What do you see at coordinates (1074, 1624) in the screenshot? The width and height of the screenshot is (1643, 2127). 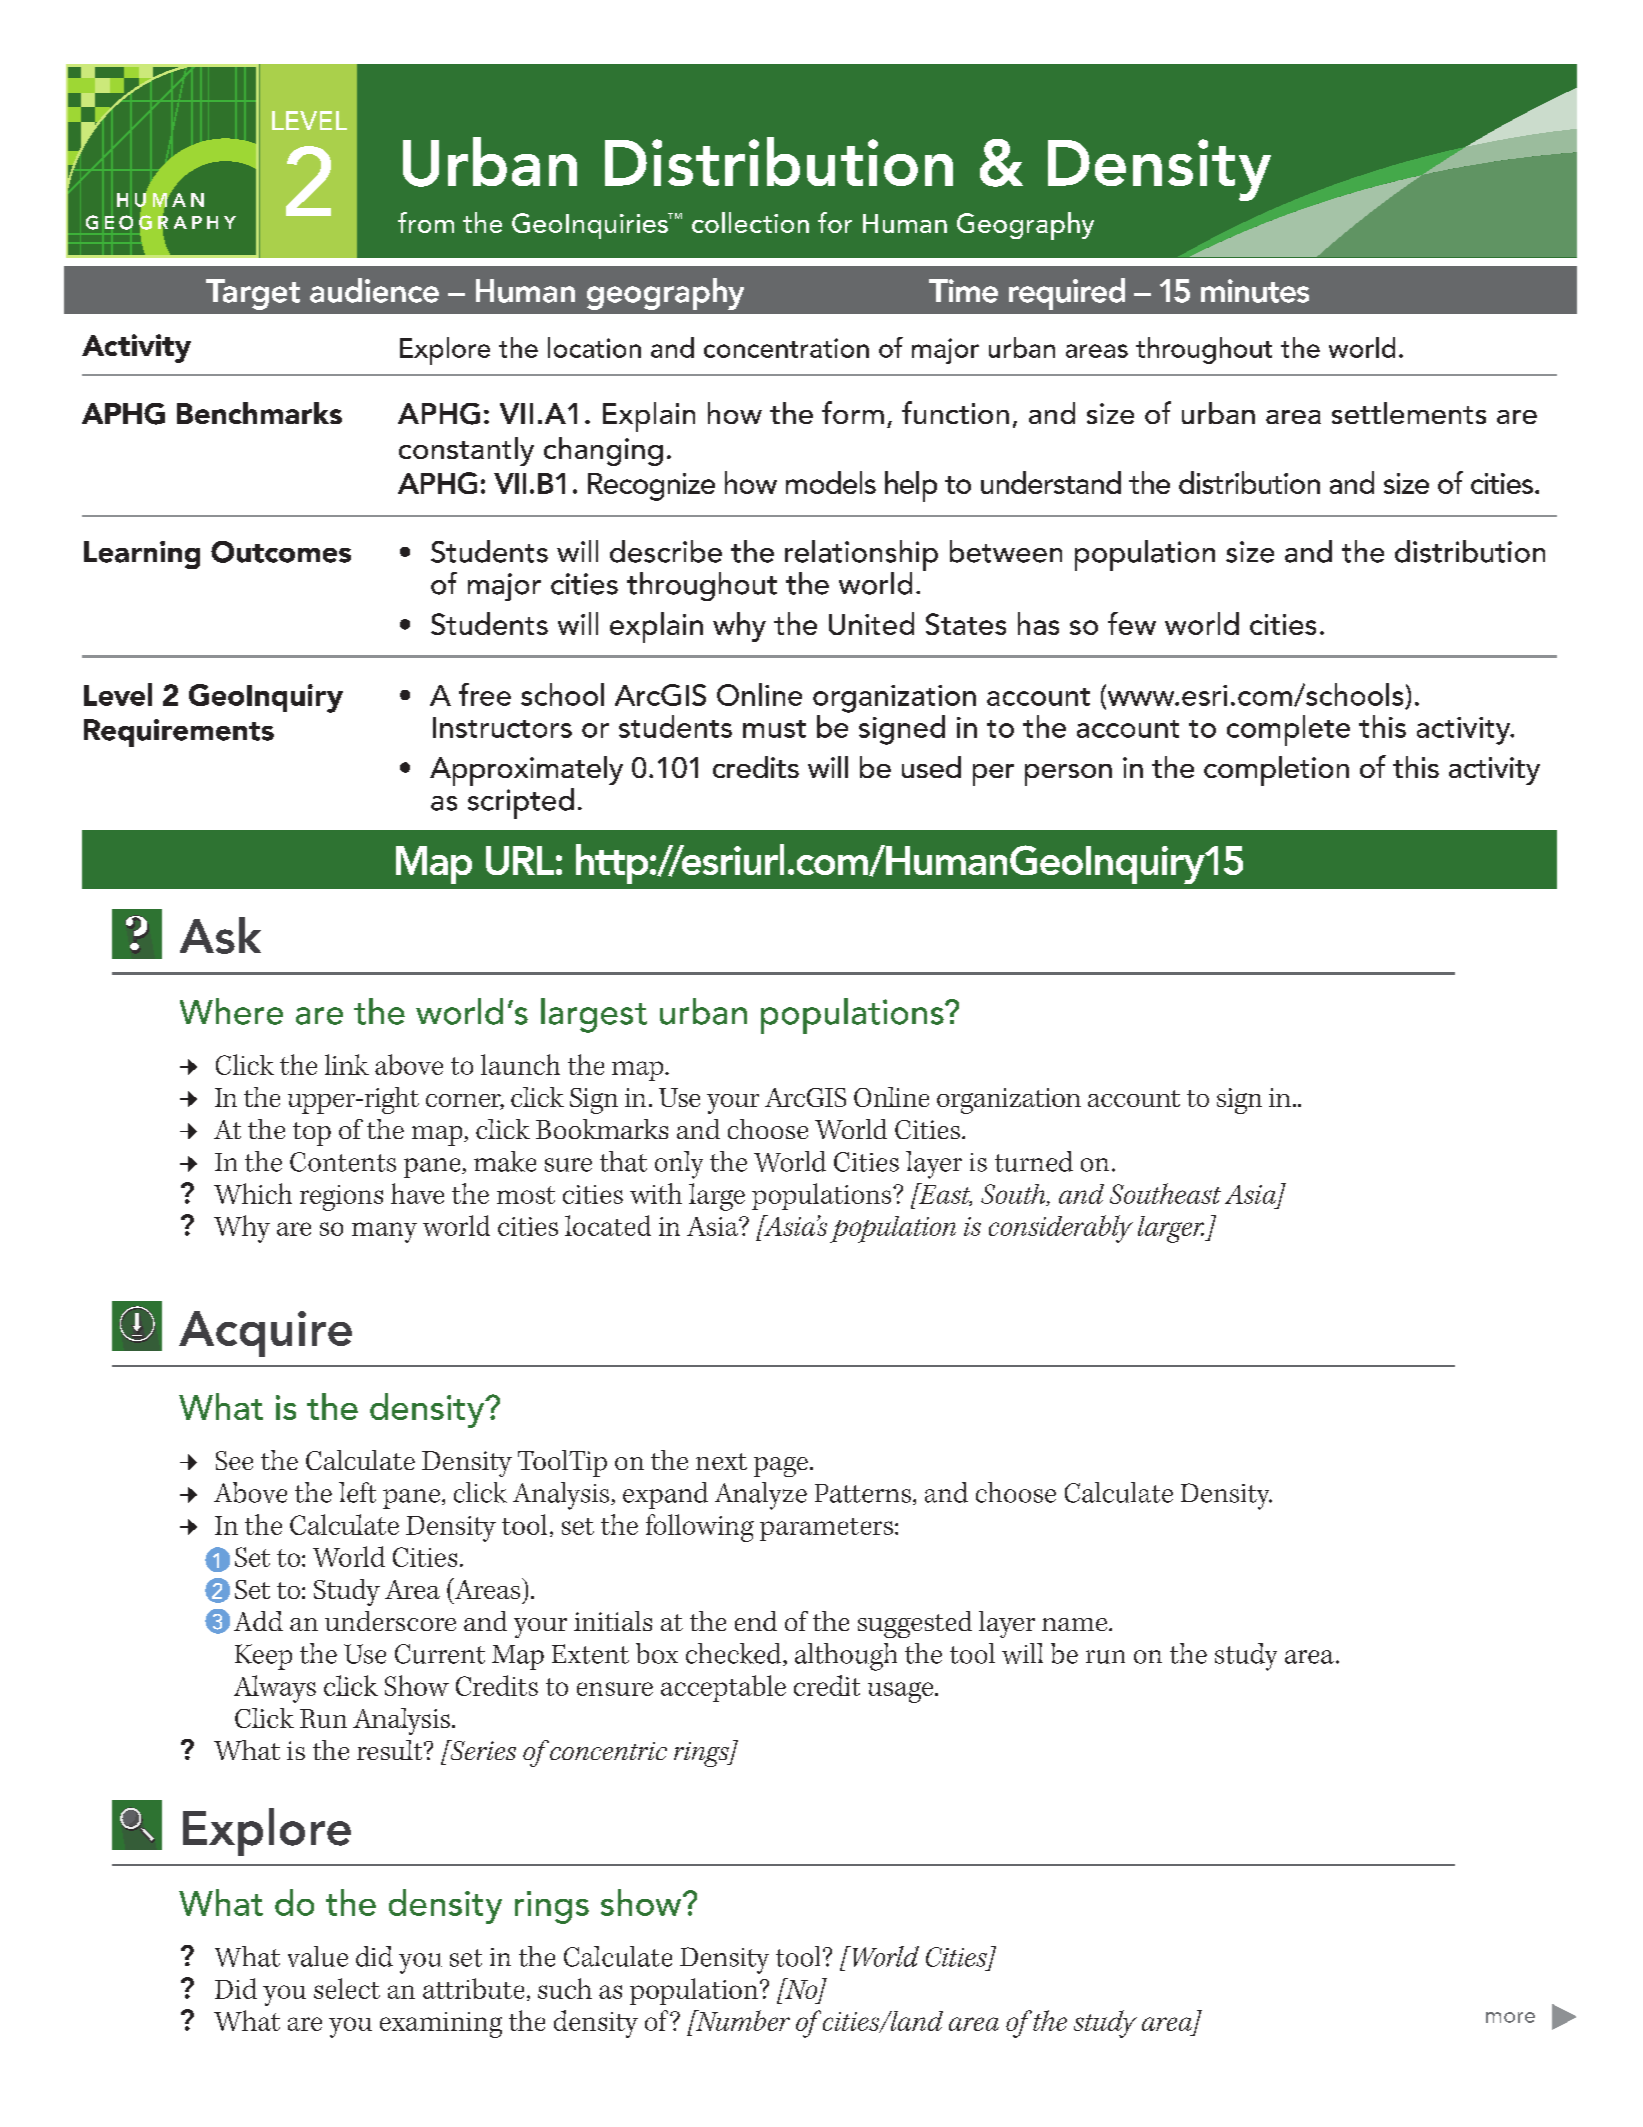 I see `name` at bounding box center [1074, 1624].
